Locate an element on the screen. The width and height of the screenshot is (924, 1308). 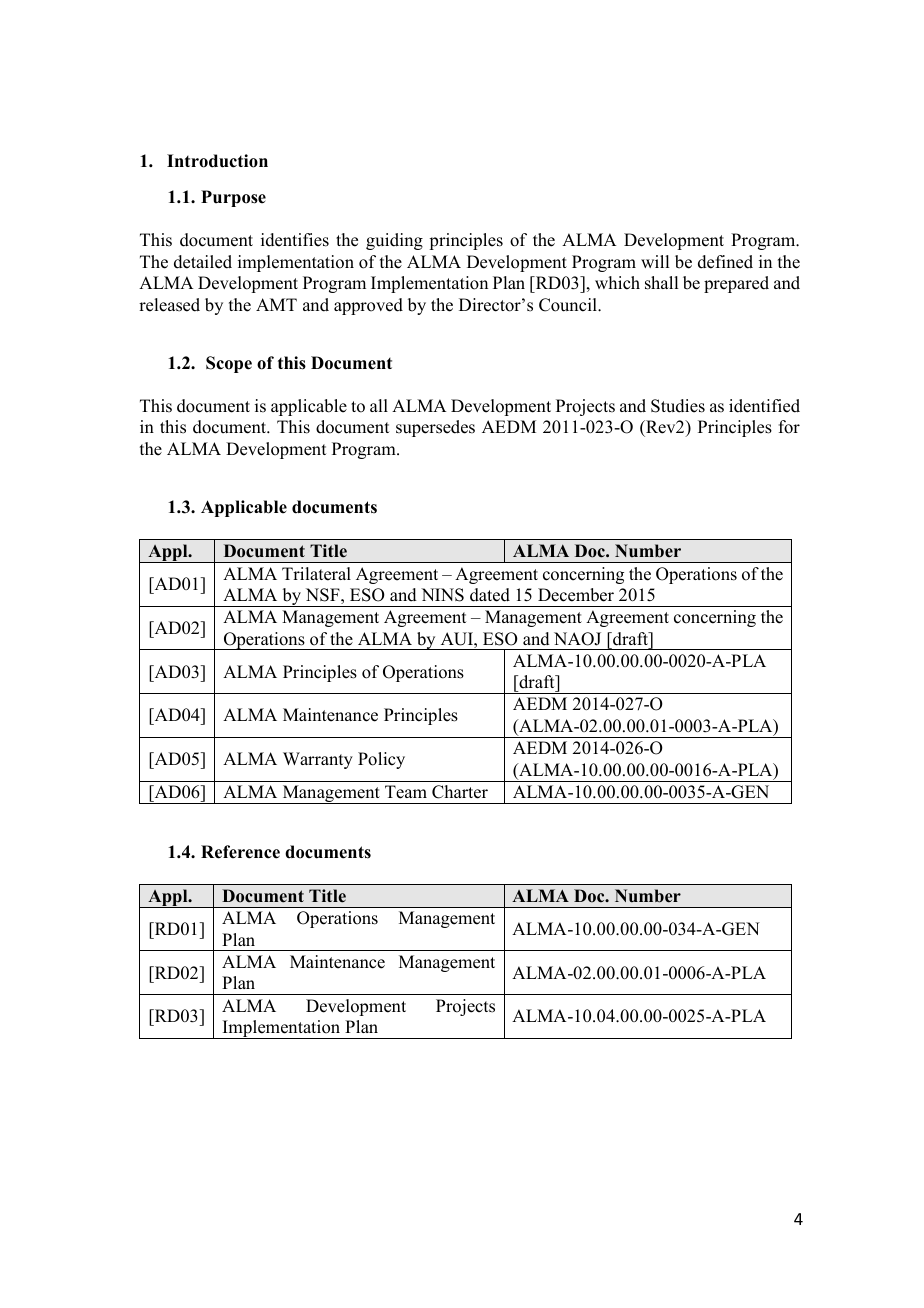
guiding is located at coordinates (394, 241).
